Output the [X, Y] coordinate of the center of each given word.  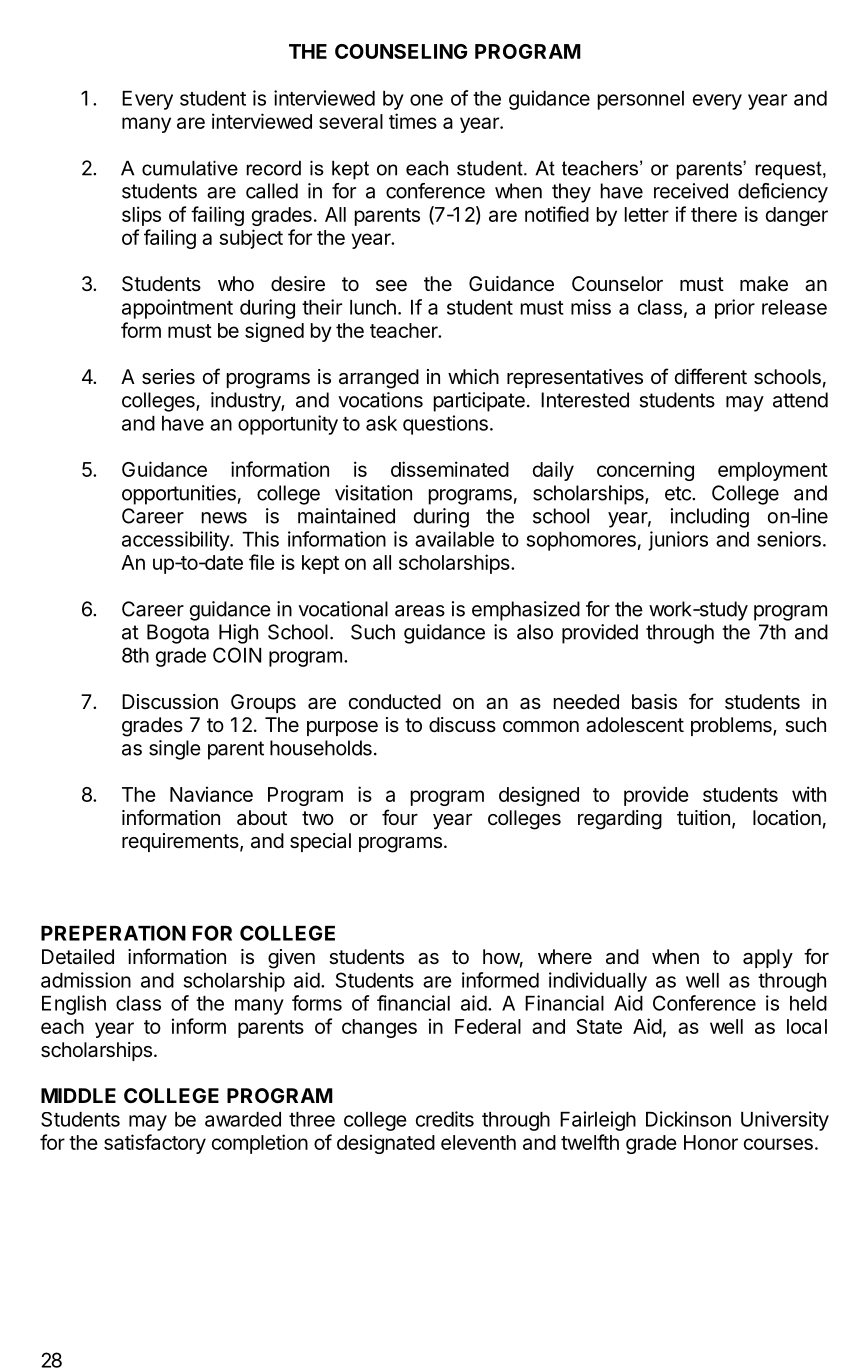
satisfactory [155, 1144]
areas [420, 611]
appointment [177, 309]
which [473, 376]
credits [445, 1119]
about [262, 817]
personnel [641, 100]
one [426, 100]
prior [735, 309]
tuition [703, 817]
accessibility [176, 541]
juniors [678, 541]
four [400, 817]
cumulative [190, 168]
